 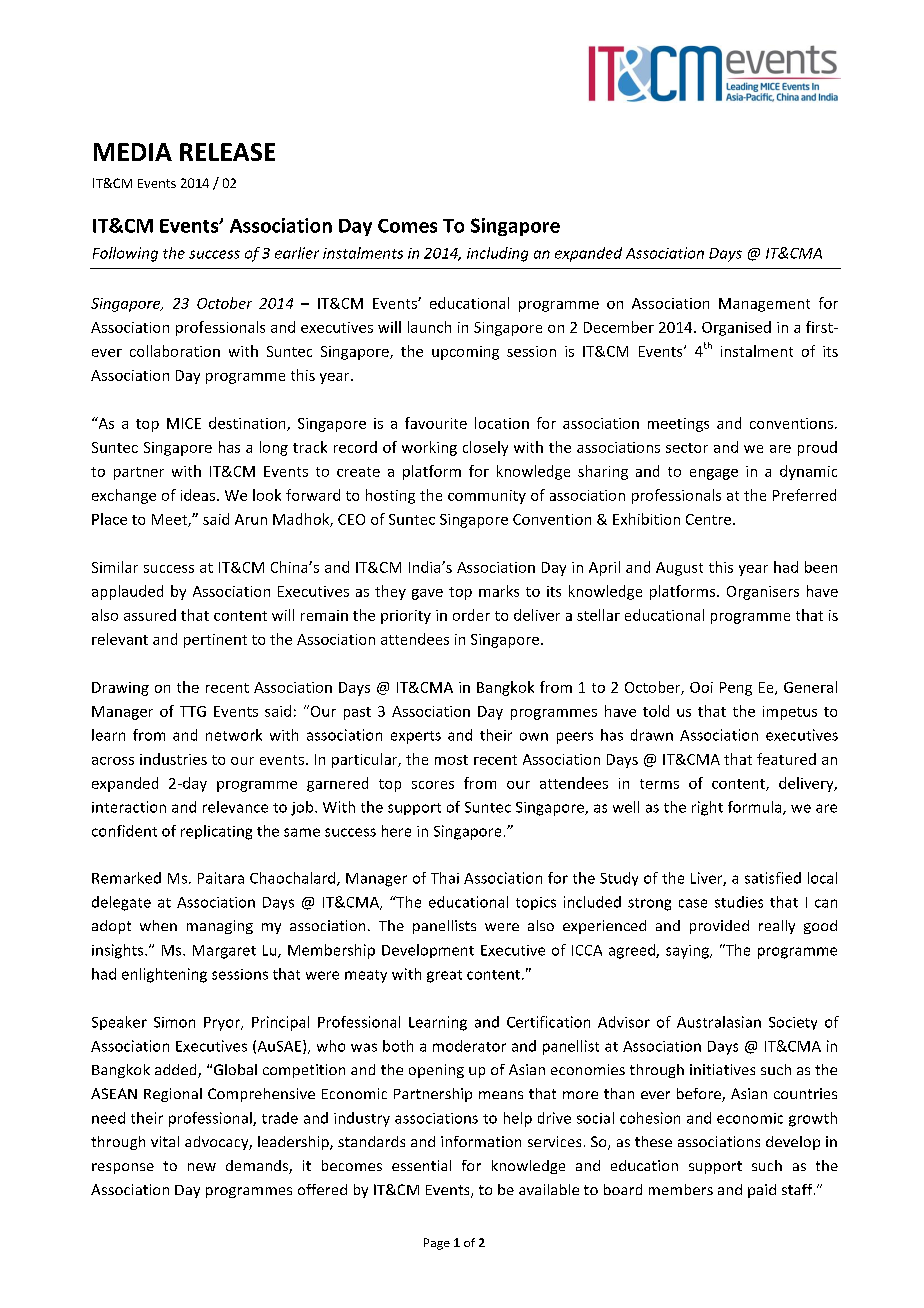 What do you see at coordinates (764, 305) in the screenshot?
I see `Management` at bounding box center [764, 305].
